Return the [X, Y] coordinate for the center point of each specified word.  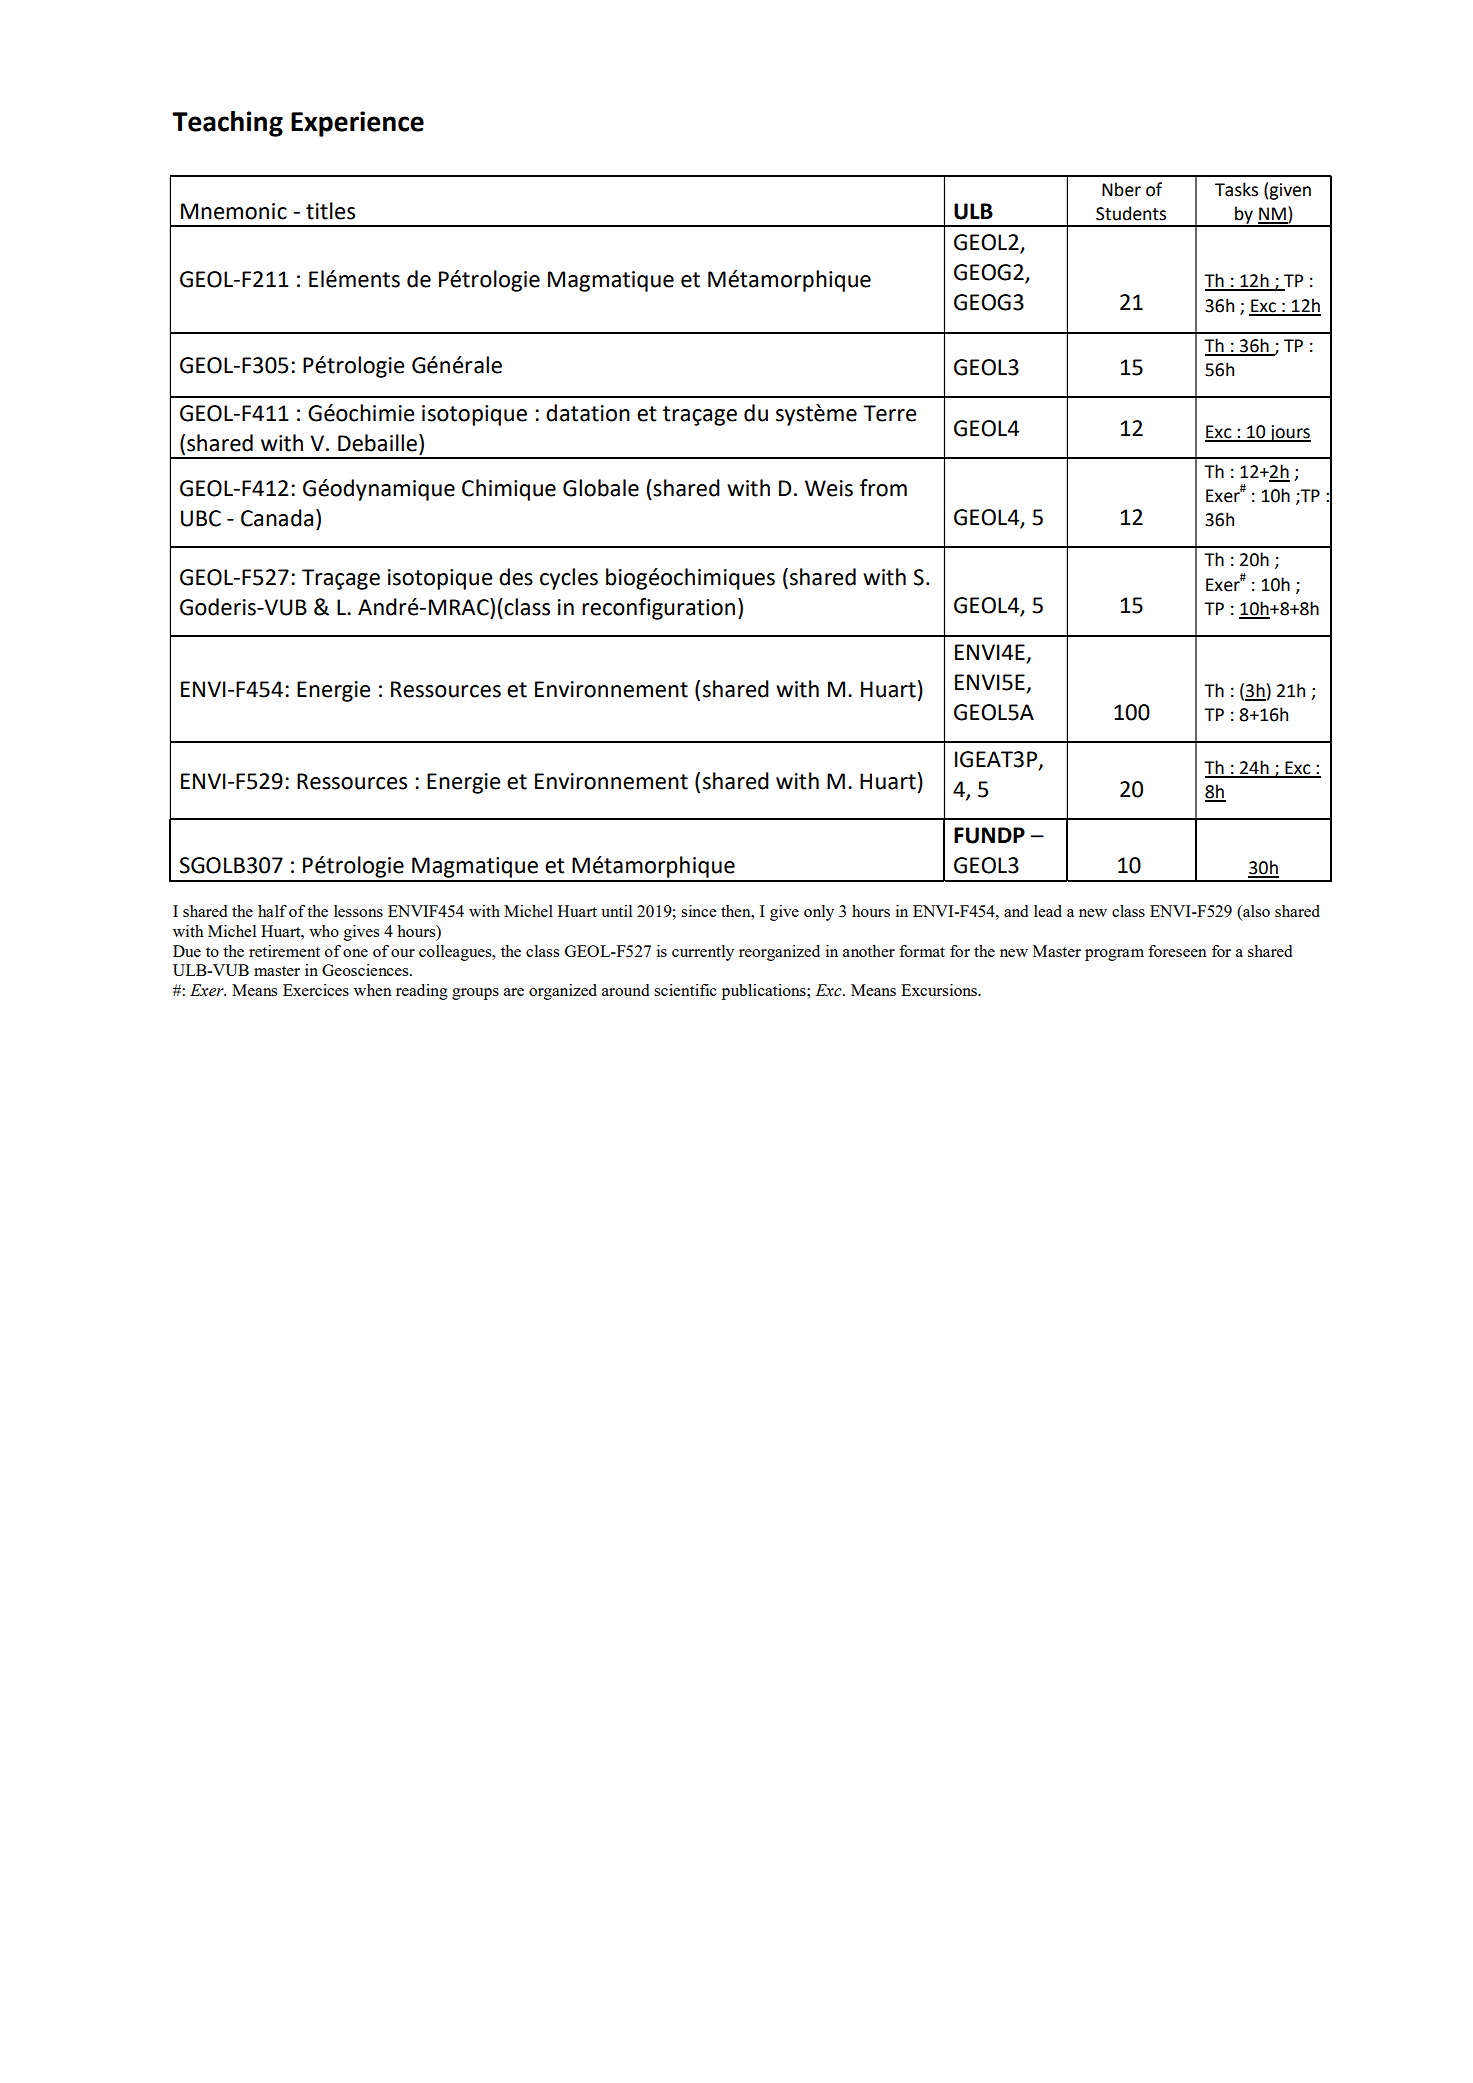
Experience [357, 124]
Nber [1121, 189]
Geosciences [366, 970]
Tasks [1236, 189]
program [1114, 955]
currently [703, 953]
